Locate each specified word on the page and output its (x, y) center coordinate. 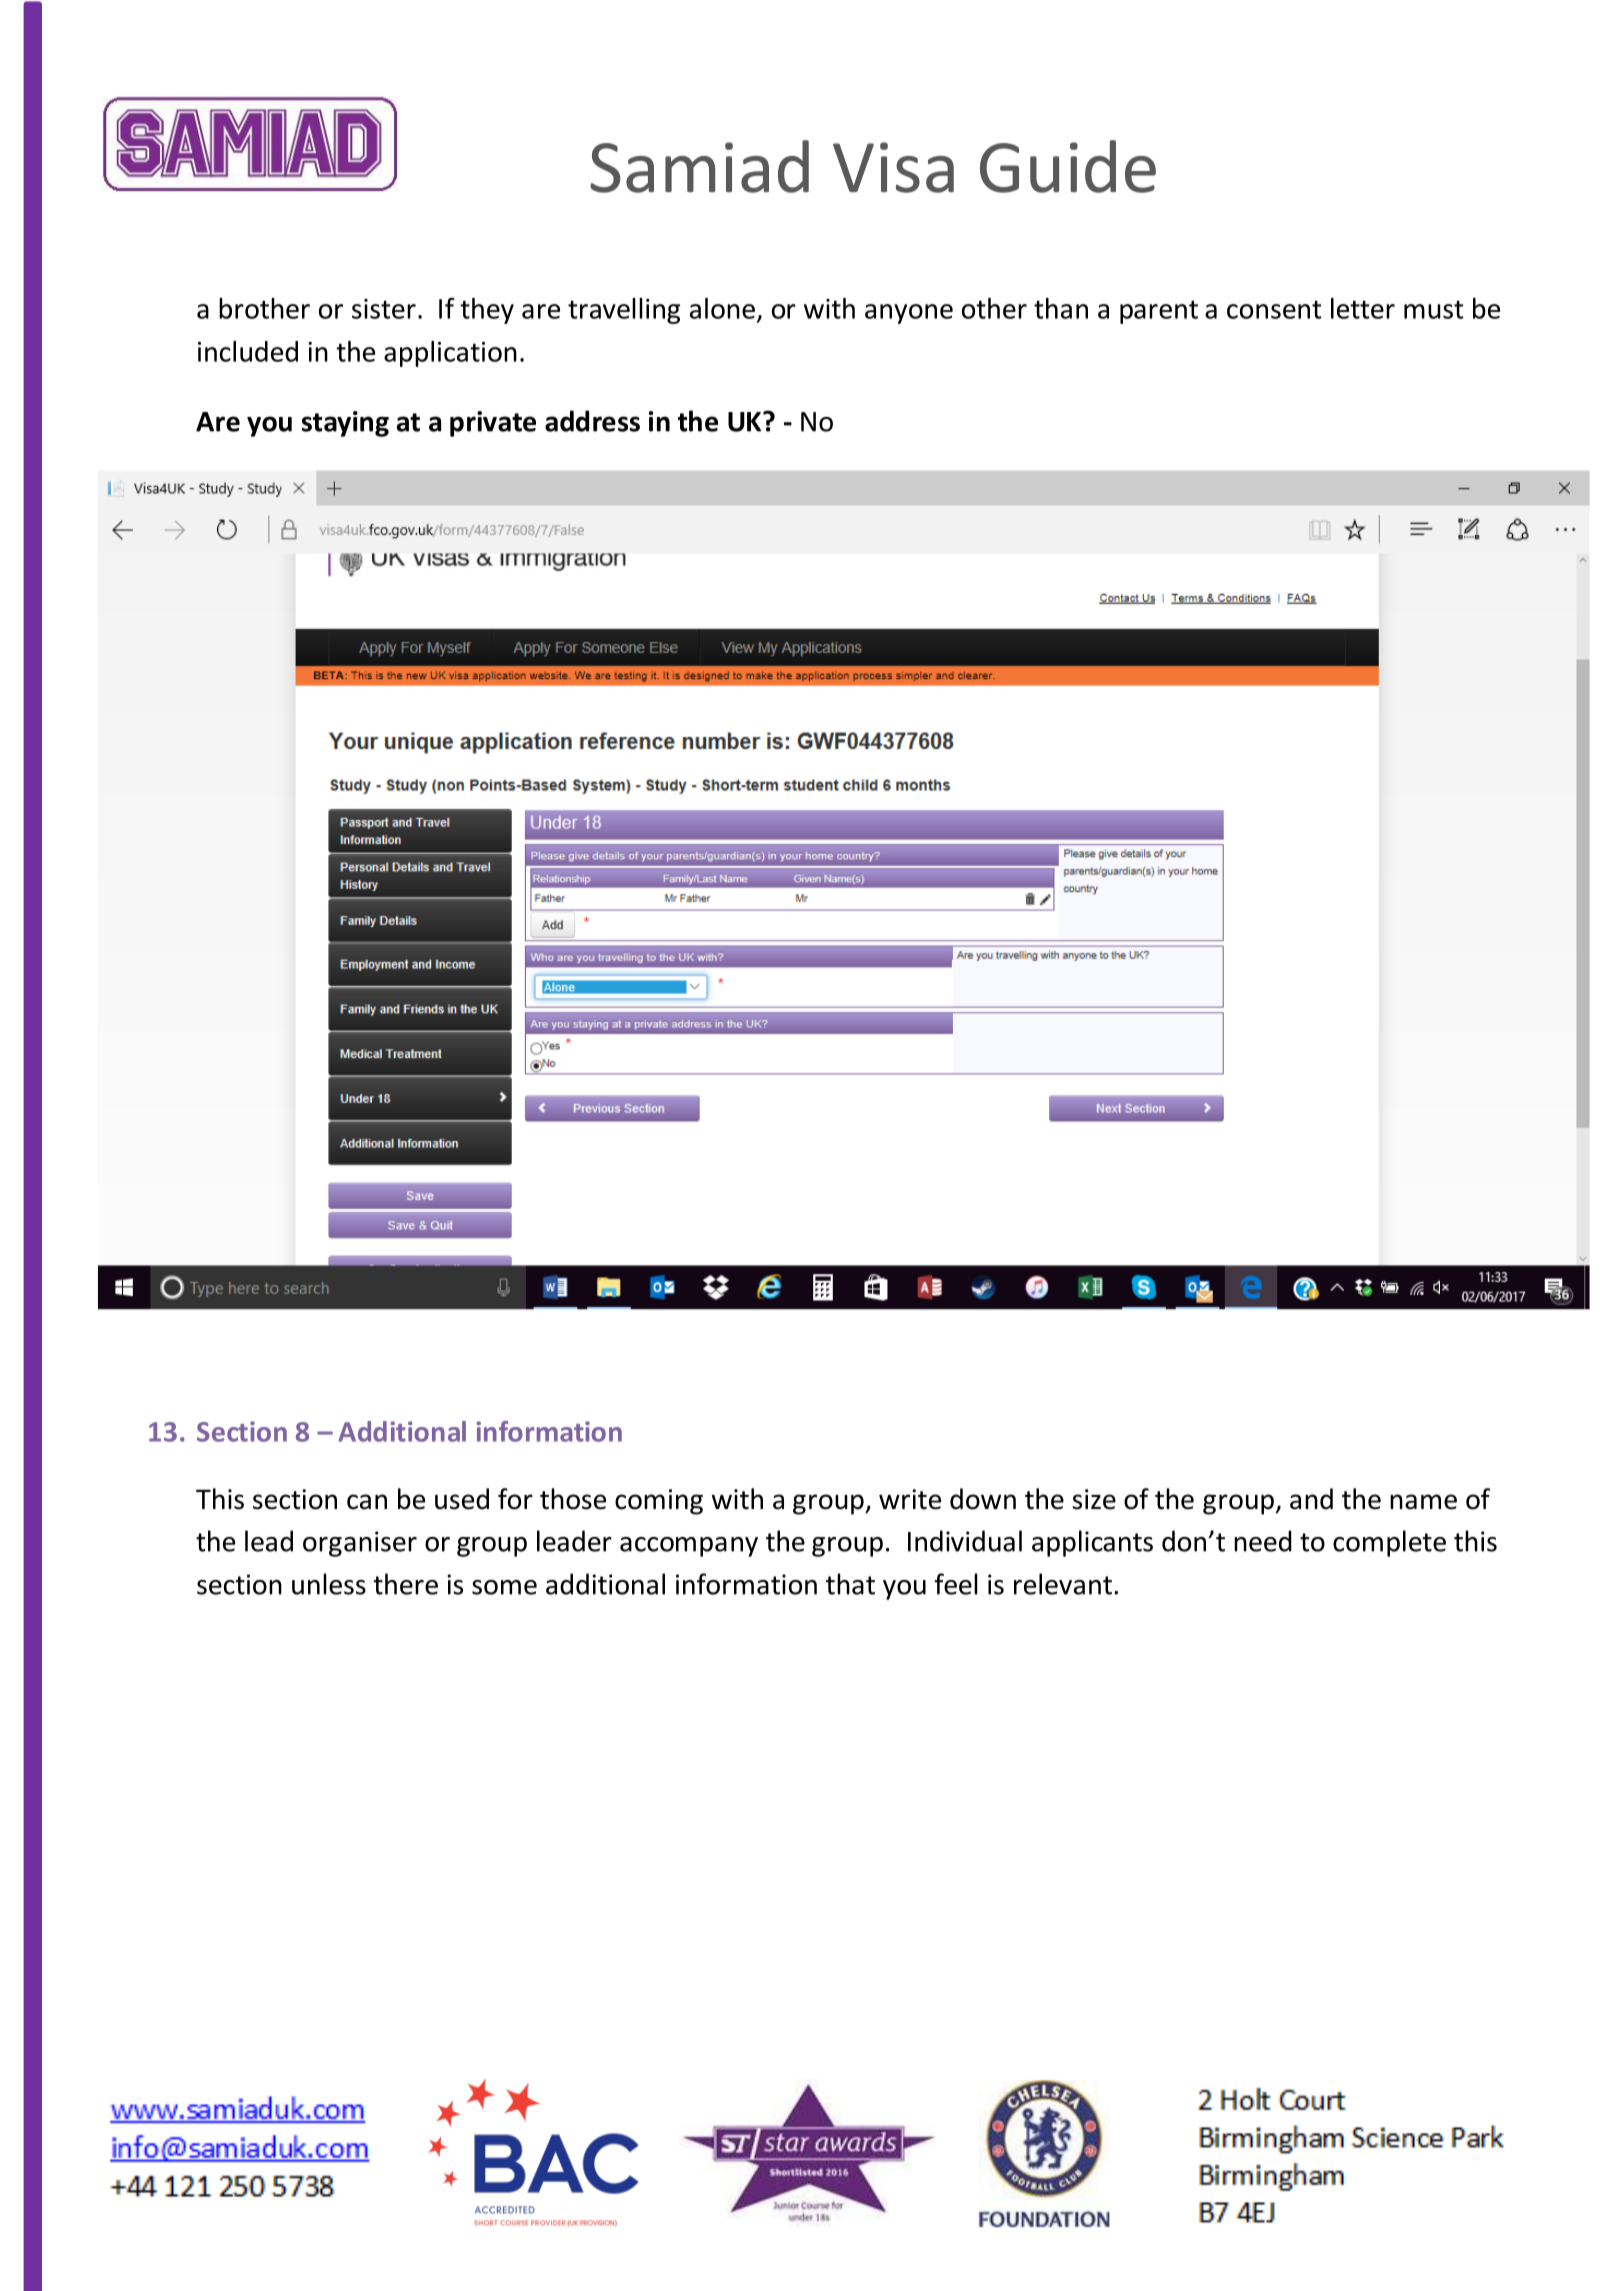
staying (345, 424)
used (462, 1499)
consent (1274, 309)
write (910, 1499)
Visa (893, 167)
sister (384, 309)
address (592, 421)
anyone (909, 314)
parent (1159, 312)
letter (1363, 308)
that (850, 1584)
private (493, 424)
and (1311, 1499)
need (1263, 1541)
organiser (360, 1544)
